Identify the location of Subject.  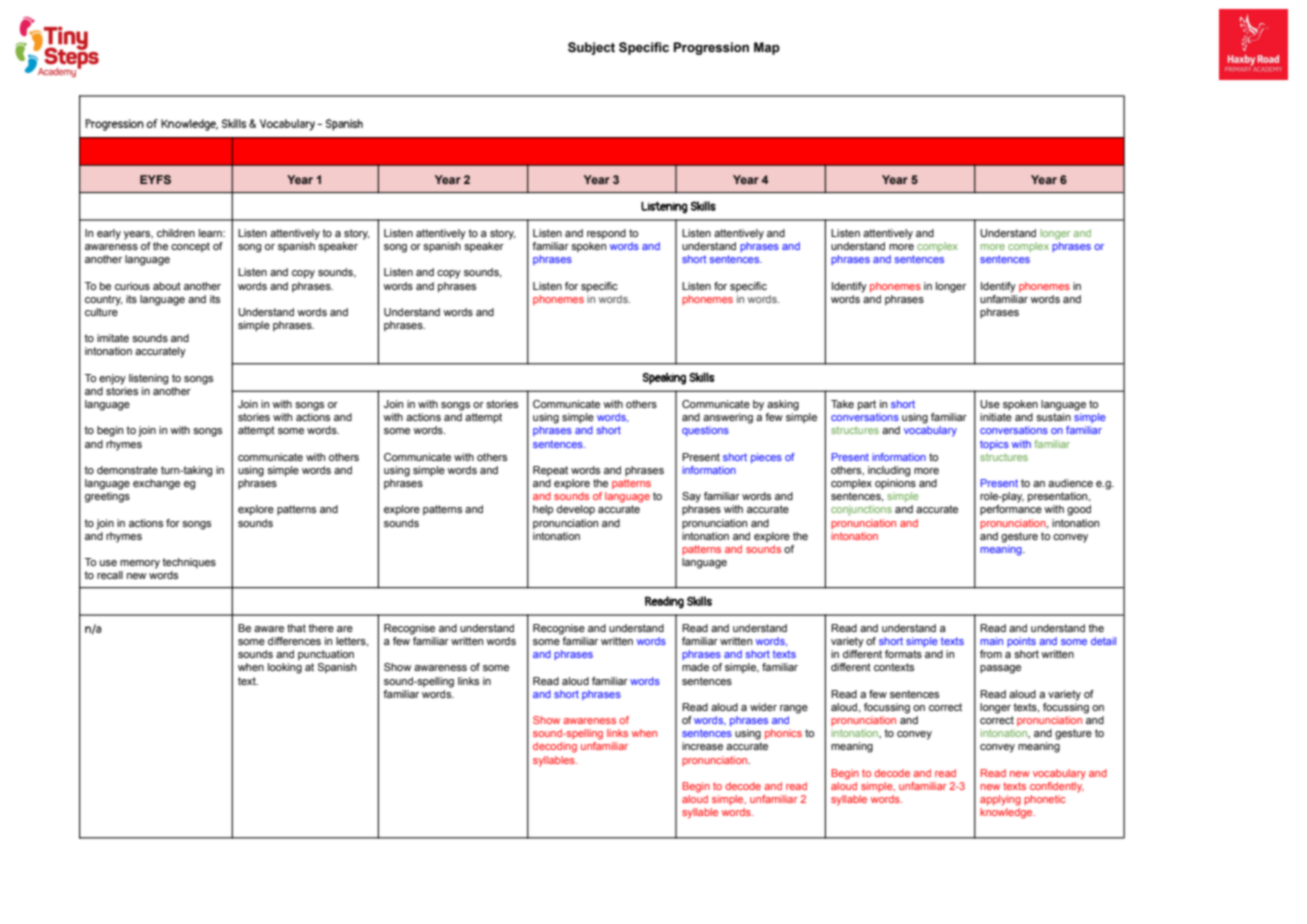
(591, 48).
